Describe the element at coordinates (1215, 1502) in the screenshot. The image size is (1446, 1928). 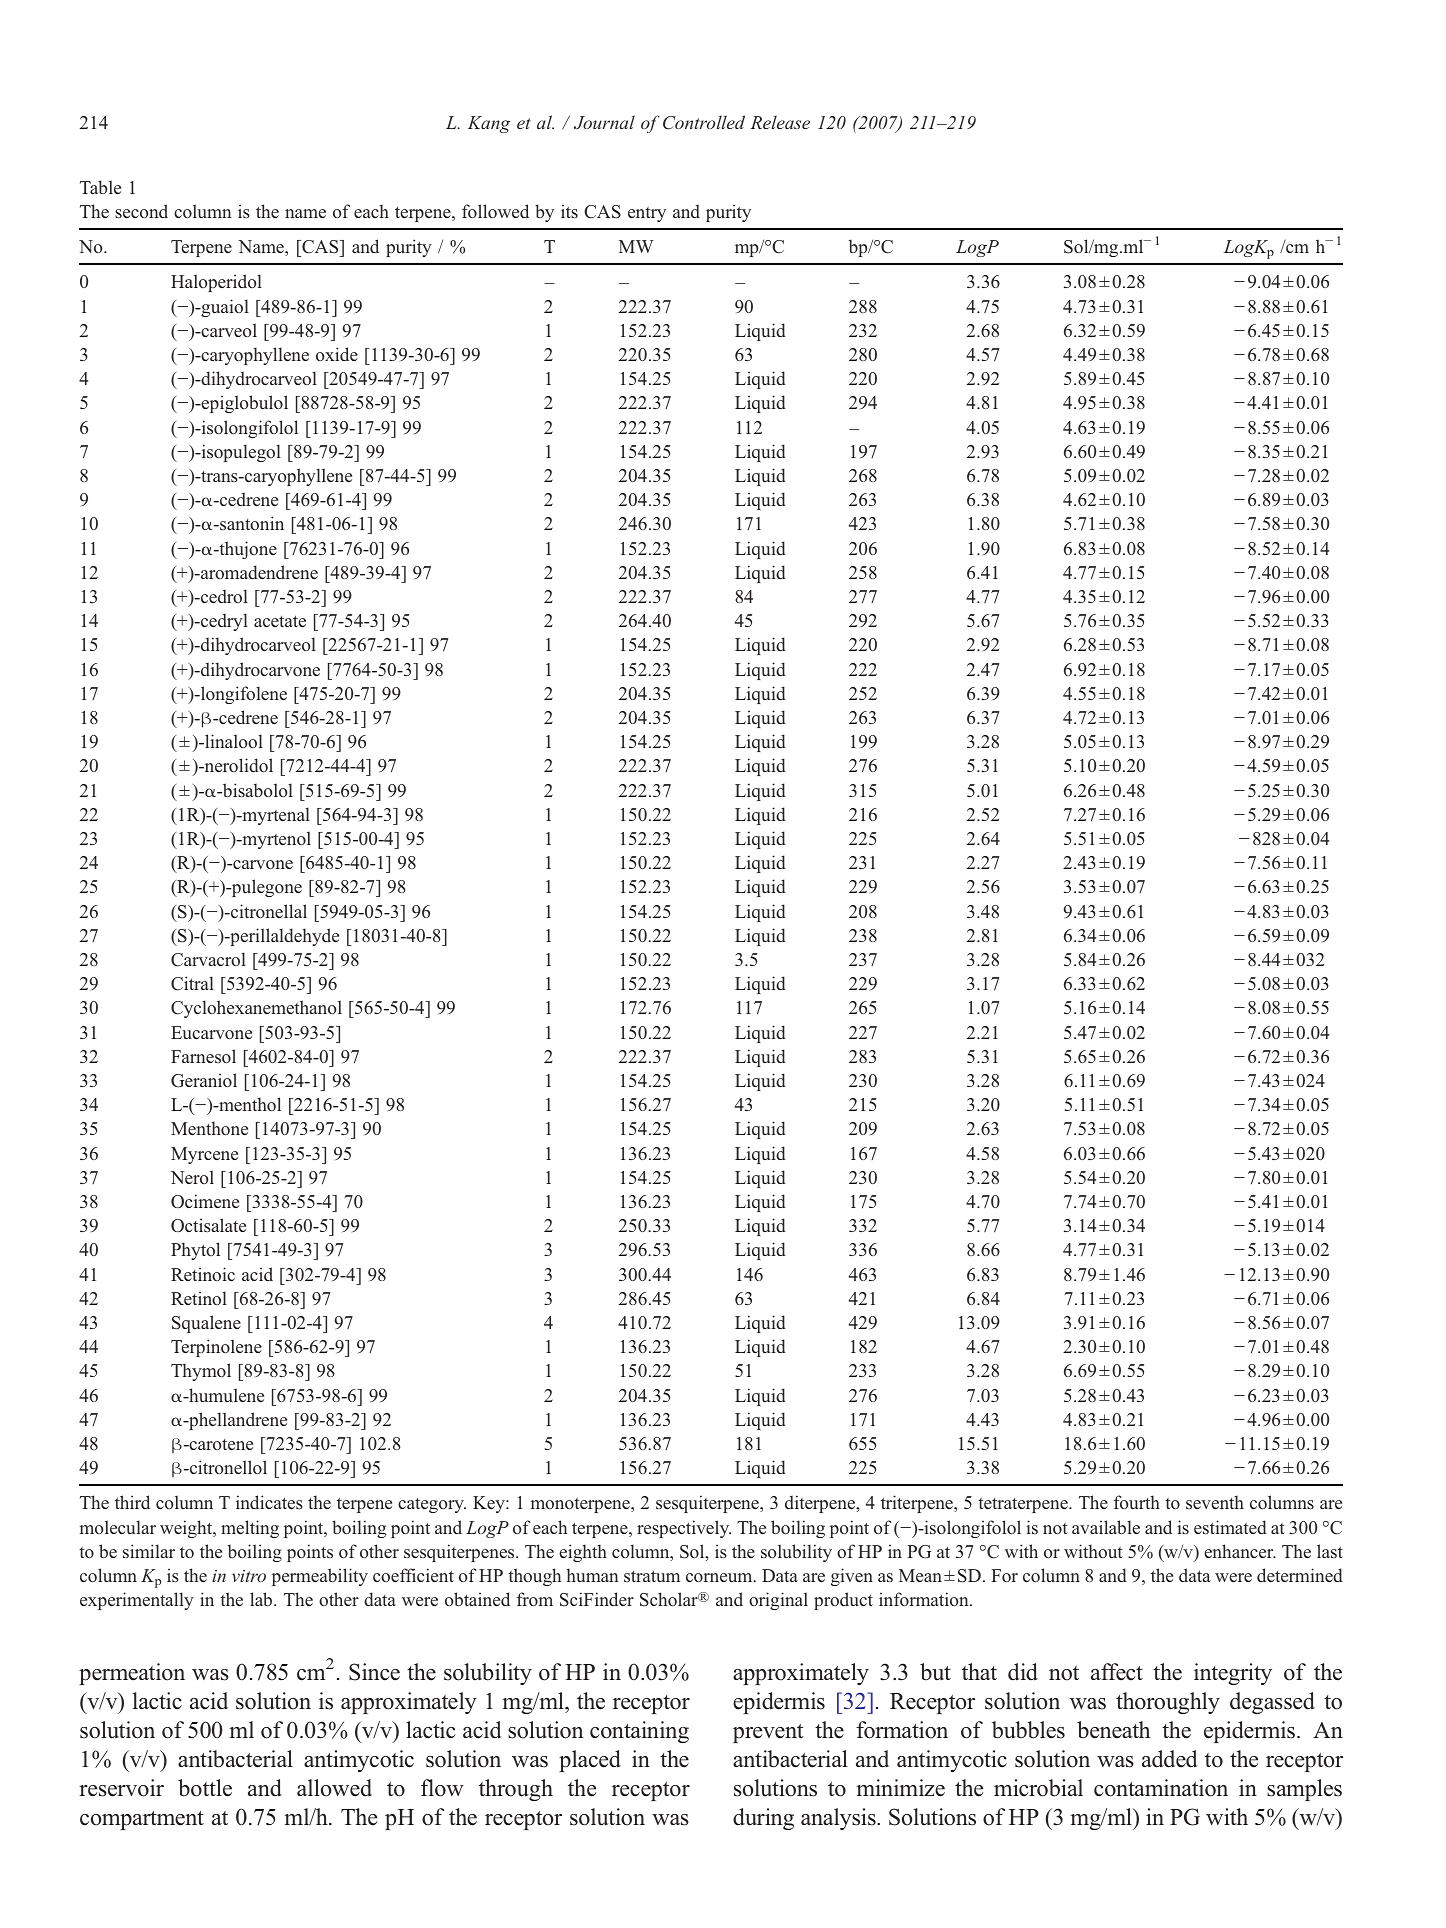
I see `seventh` at that location.
